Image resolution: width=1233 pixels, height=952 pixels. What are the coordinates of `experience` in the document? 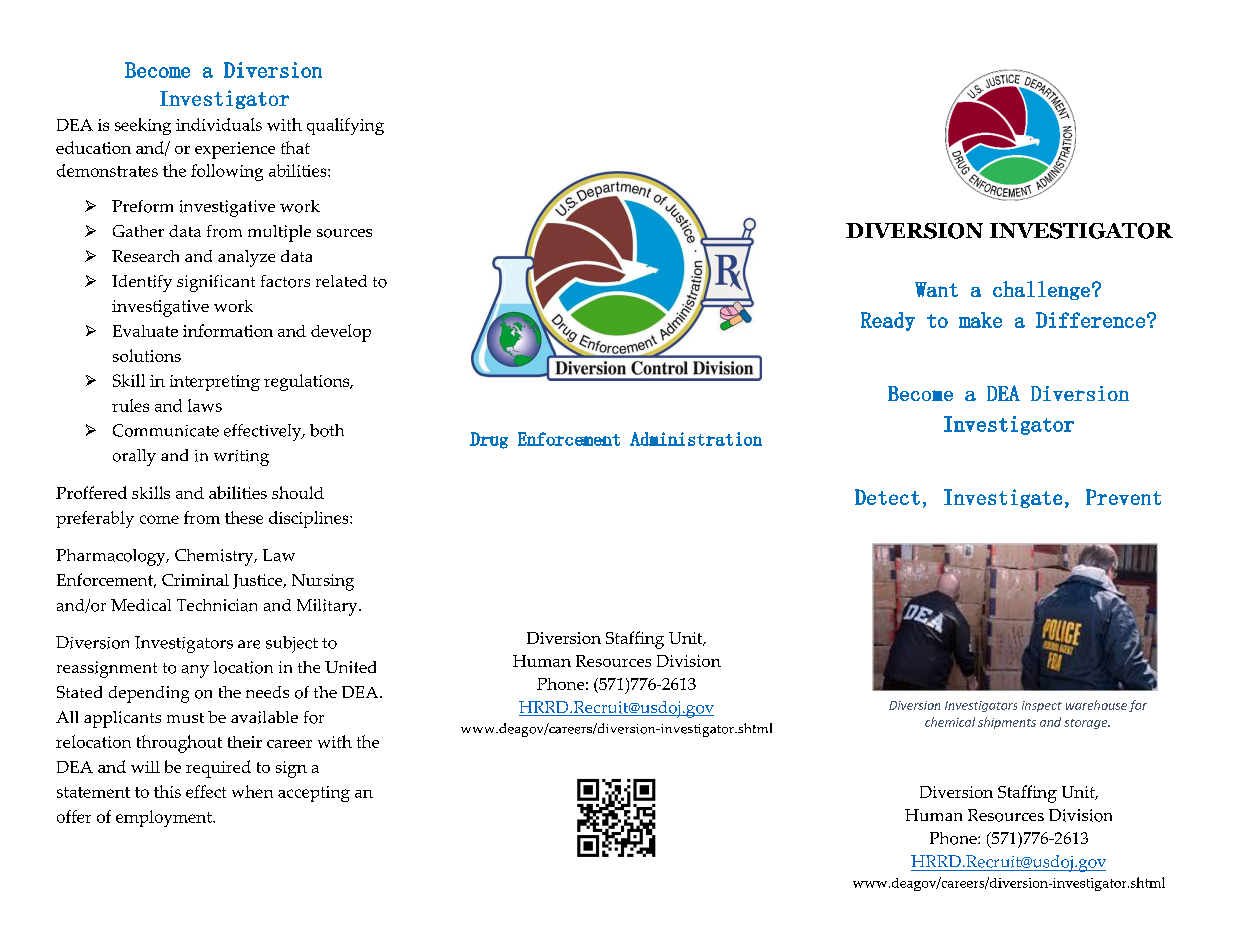 It's located at (235, 150).
